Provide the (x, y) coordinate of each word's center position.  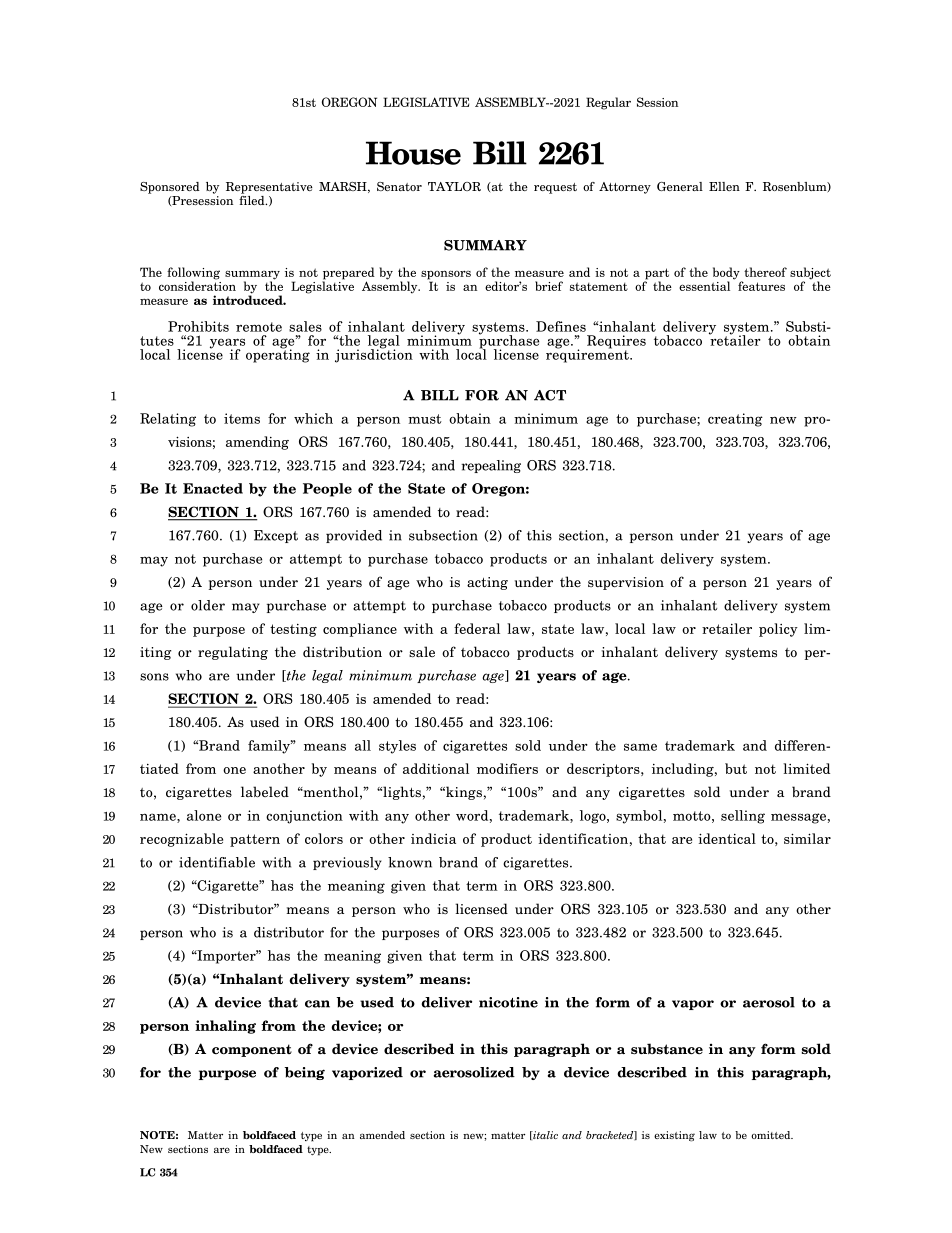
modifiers (507, 768)
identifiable (217, 862)
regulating (233, 653)
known (410, 862)
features (761, 286)
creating (735, 420)
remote (259, 327)
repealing (491, 466)
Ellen (724, 186)
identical (727, 838)
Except (276, 536)
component (252, 1050)
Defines (561, 326)
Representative (269, 188)
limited (806, 768)
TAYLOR (454, 186)
